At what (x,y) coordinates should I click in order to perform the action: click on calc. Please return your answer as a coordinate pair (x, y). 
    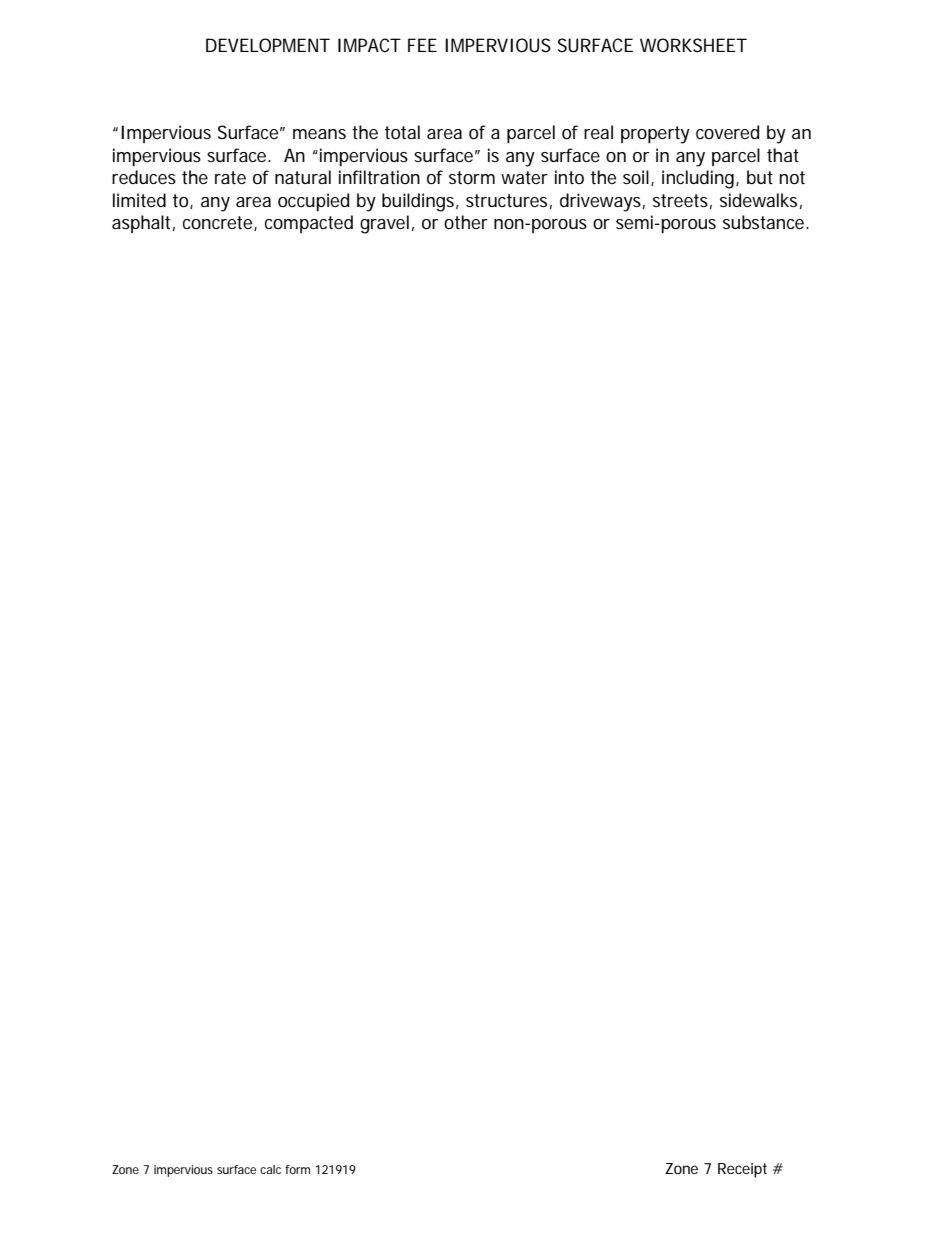
    Looking at the image, I should click on (270, 1169).
